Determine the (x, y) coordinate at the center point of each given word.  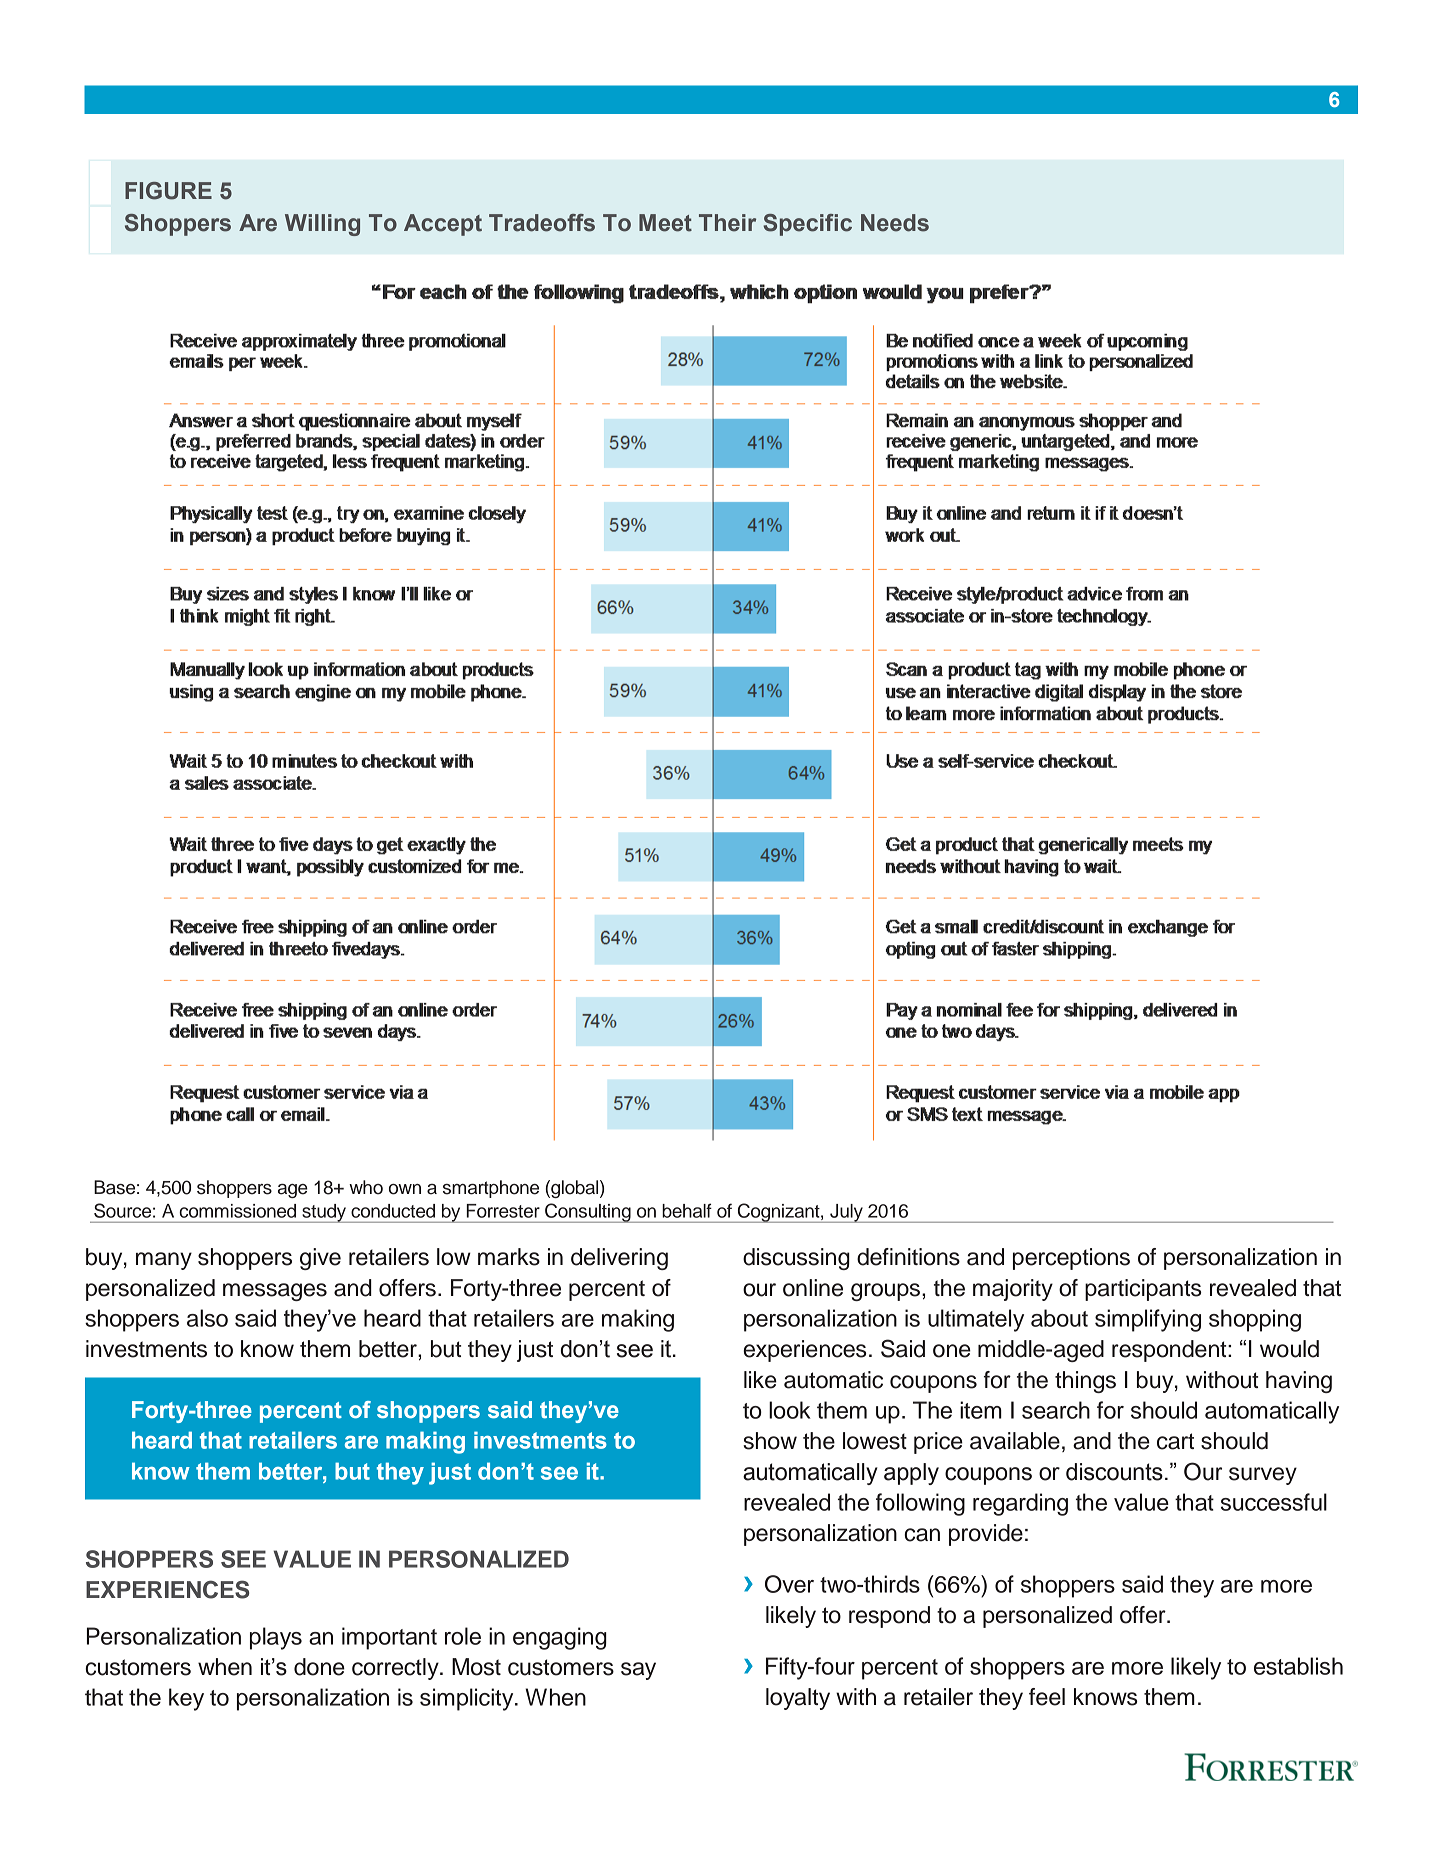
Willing (322, 225)
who (366, 1187)
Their (727, 223)
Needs (895, 223)
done (319, 1667)
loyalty (798, 1699)
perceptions (1071, 1259)
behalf (687, 1210)
